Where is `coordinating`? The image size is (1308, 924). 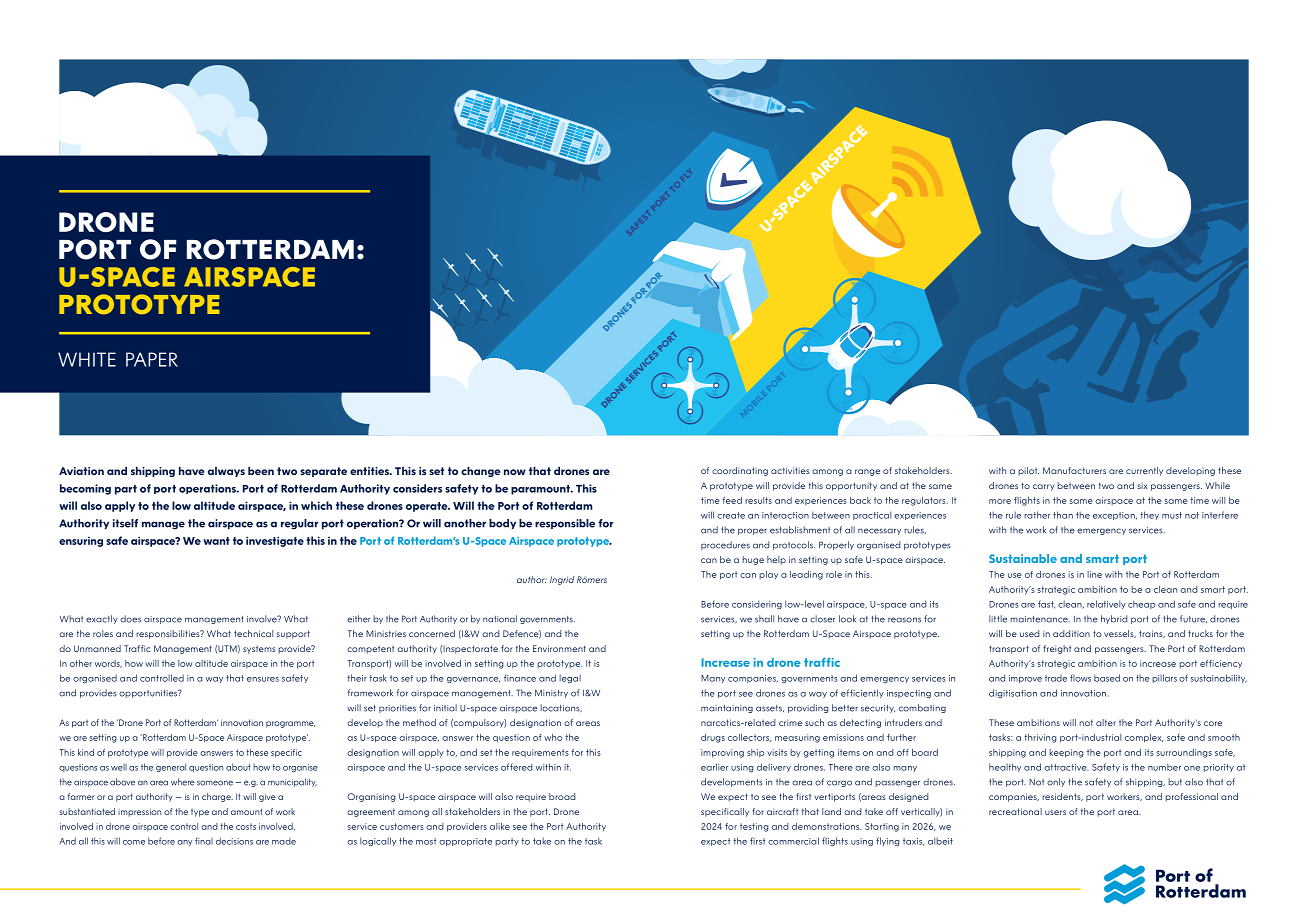
coordinating is located at coordinates (740, 471).
